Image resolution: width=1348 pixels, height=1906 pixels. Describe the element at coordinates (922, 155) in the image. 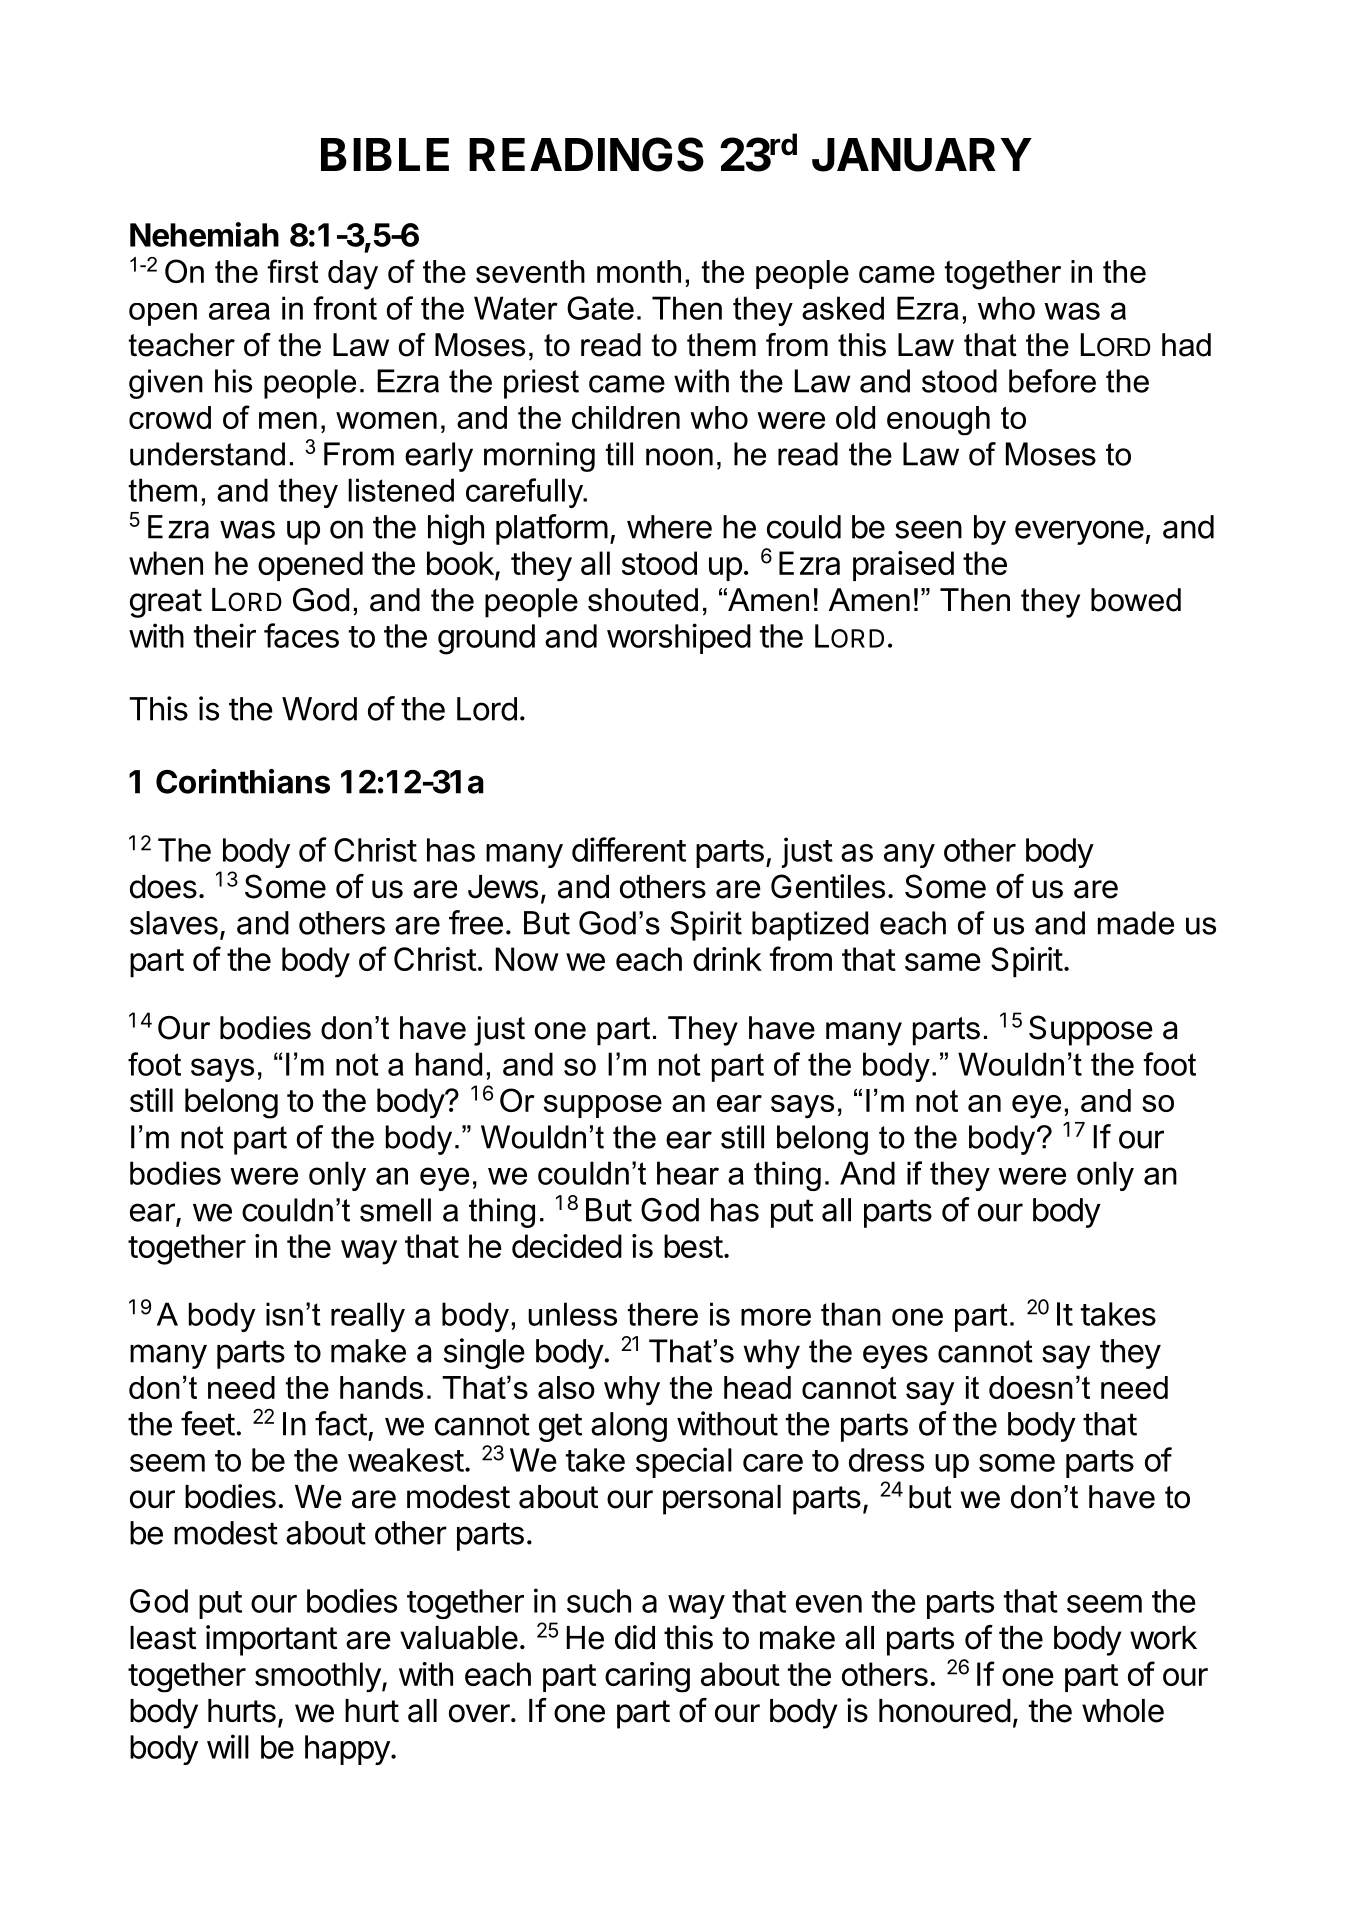

I see `JANUARY` at that location.
